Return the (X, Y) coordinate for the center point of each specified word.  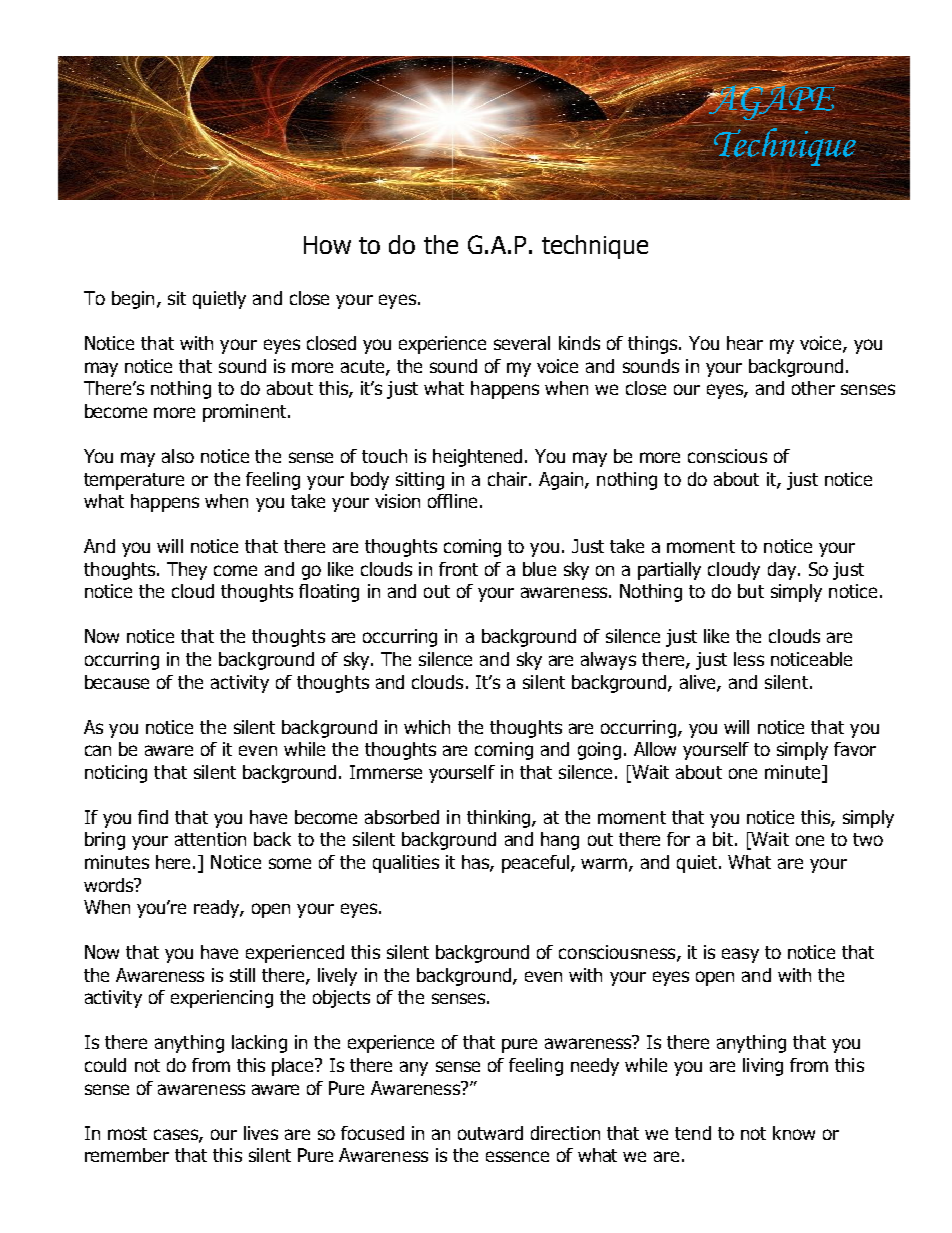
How (327, 245)
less (749, 659)
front (458, 569)
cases (177, 1135)
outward (490, 1133)
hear (745, 343)
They (187, 571)
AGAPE (772, 103)
